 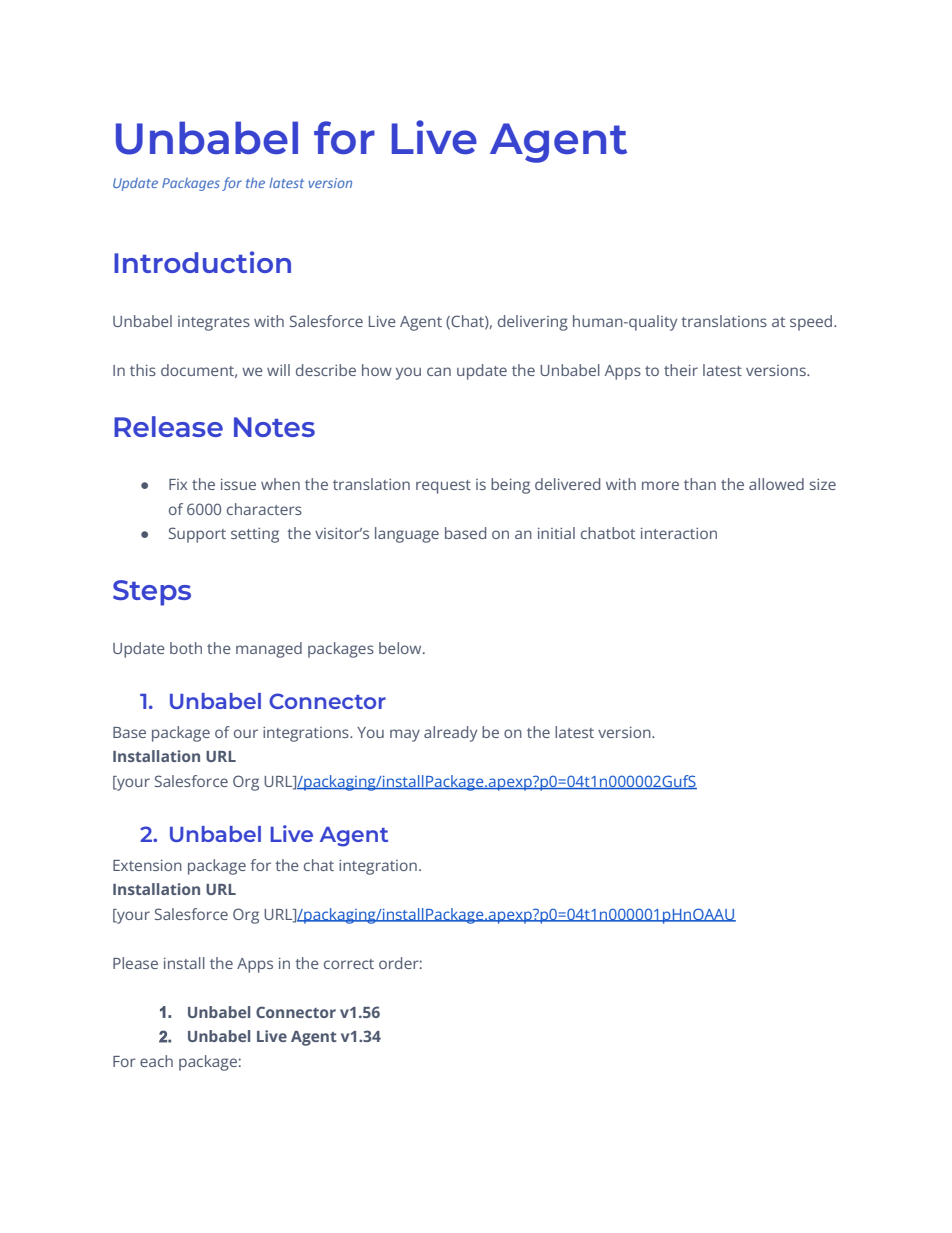 I want to click on each, so click(x=156, y=1061).
